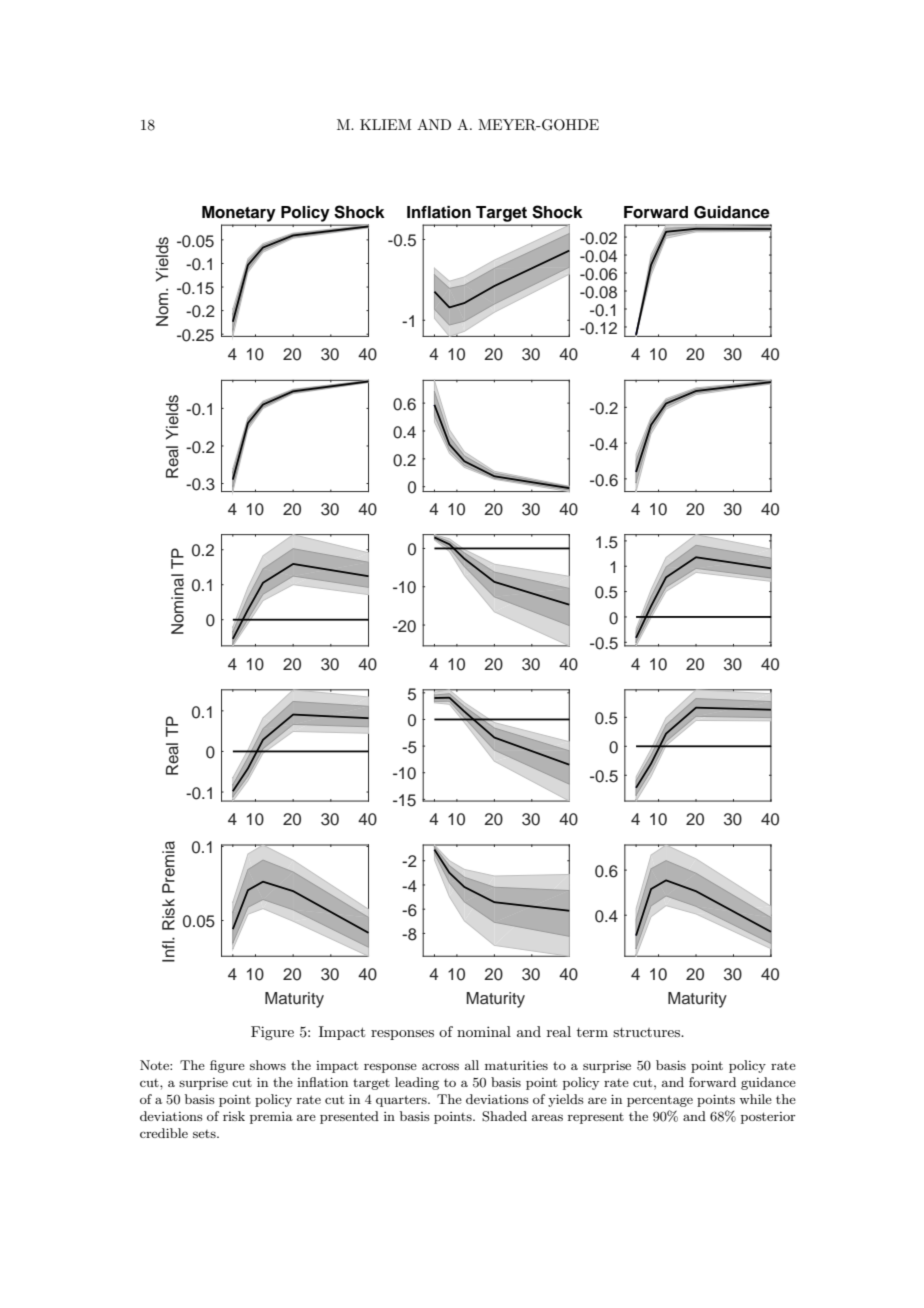 This document has height=1308, width=924. Describe the element at coordinates (755, 1099) in the document. I see `while` at that location.
